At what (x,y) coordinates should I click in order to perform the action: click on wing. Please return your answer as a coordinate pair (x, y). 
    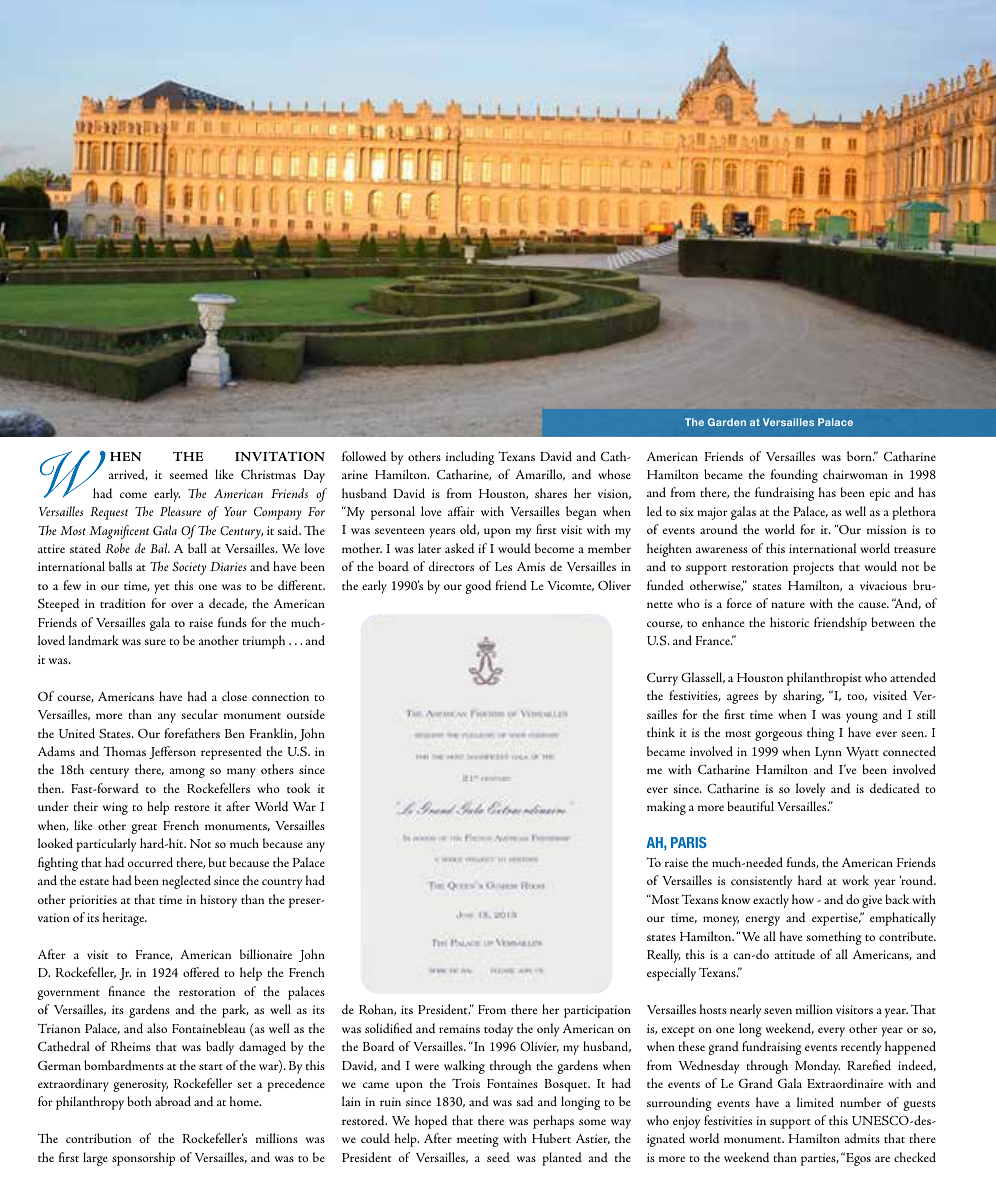
    Looking at the image, I should click on (115, 808).
